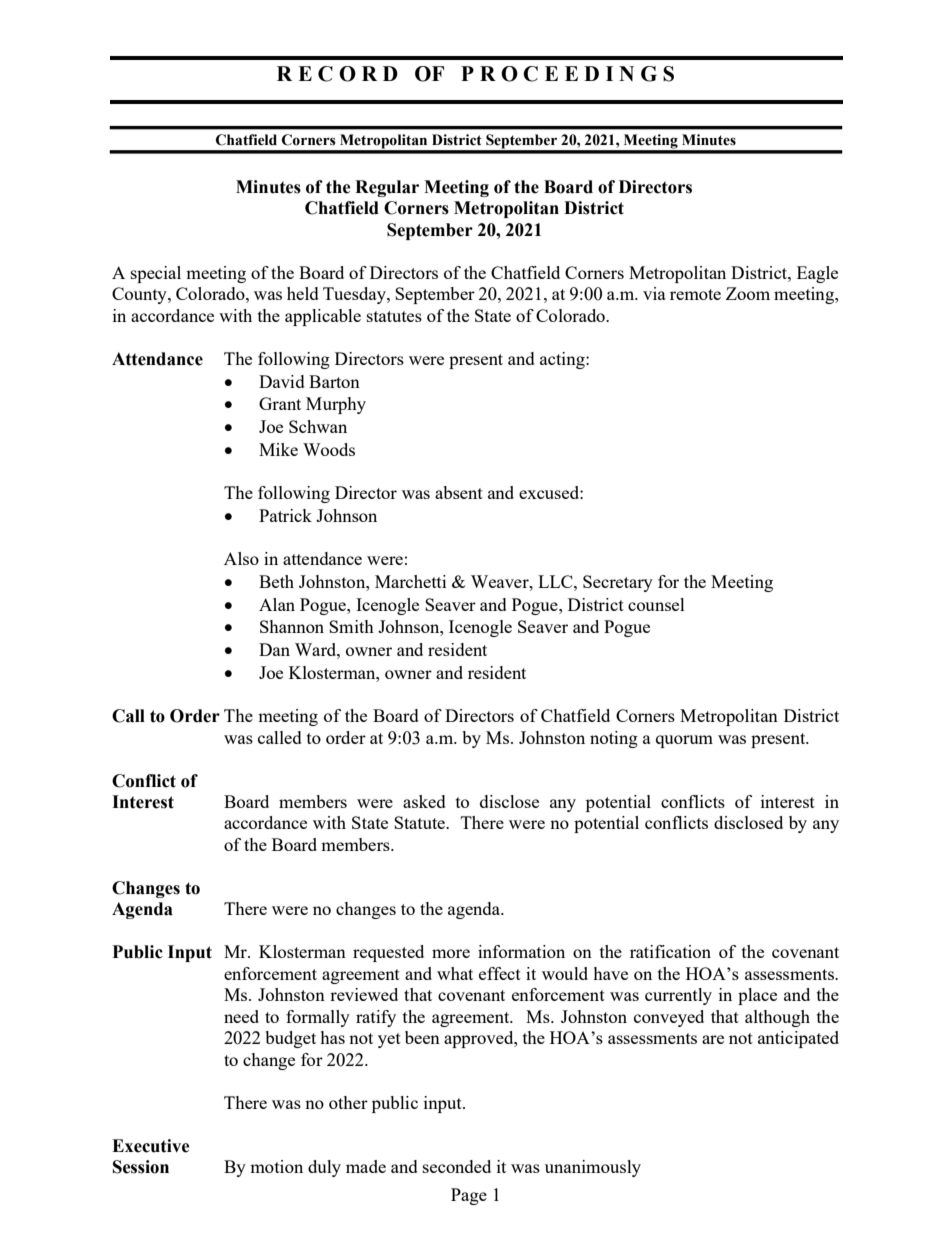 The height and width of the screenshot is (1233, 952). Describe the element at coordinates (351, 626) in the screenshot. I see `Smith` at that location.
